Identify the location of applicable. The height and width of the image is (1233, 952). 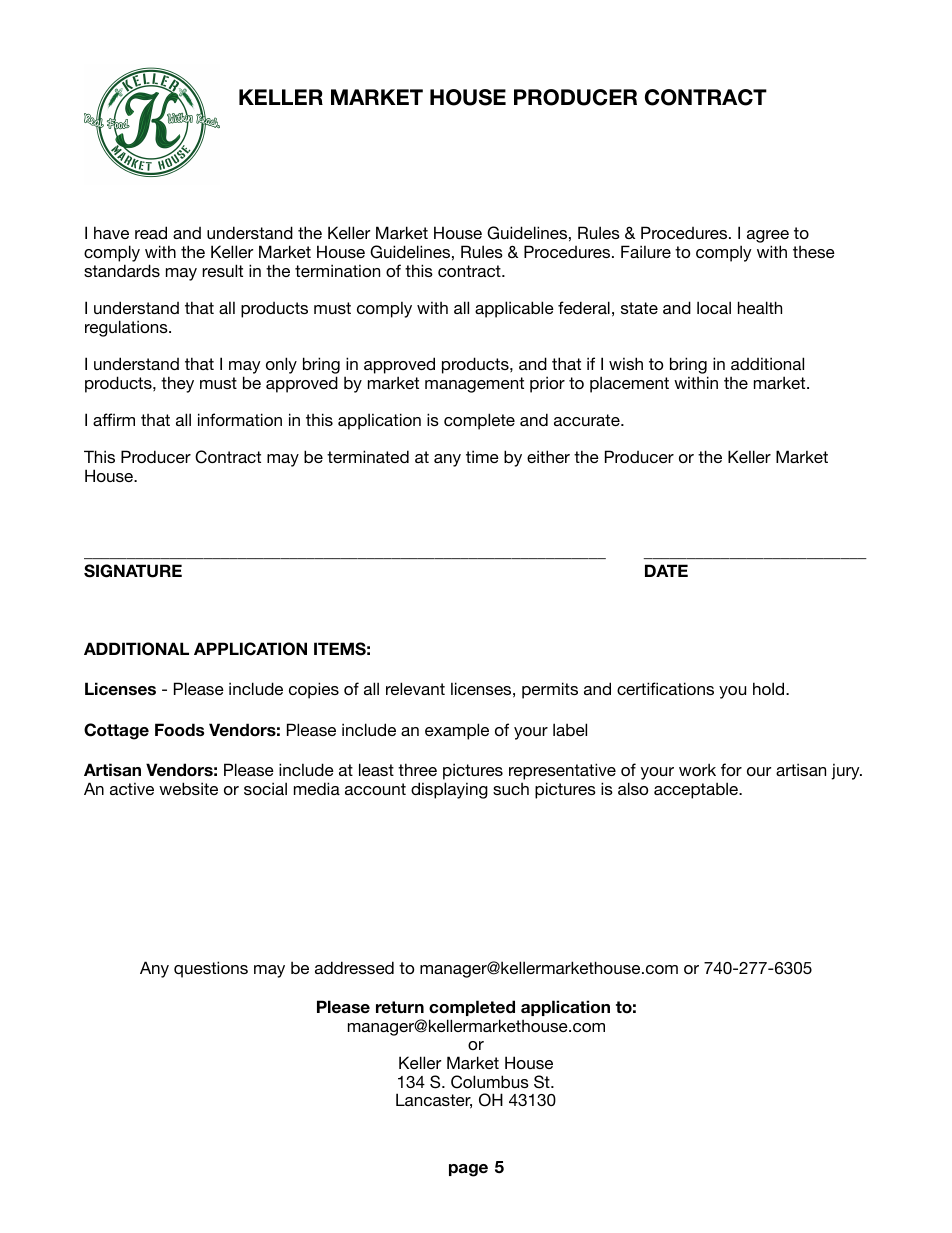
(514, 309).
